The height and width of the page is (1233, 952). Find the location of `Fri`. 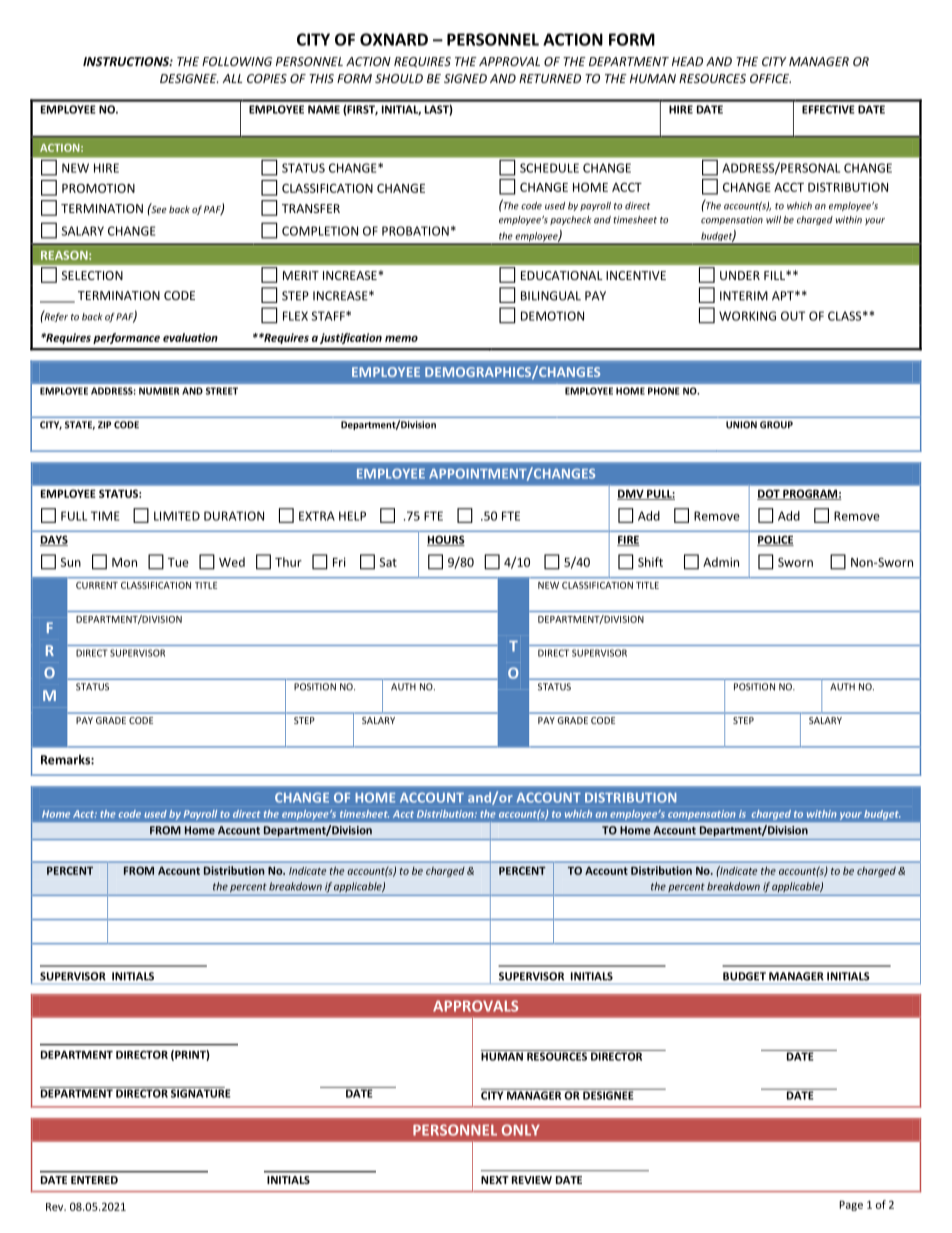

Fri is located at coordinates (339, 562).
